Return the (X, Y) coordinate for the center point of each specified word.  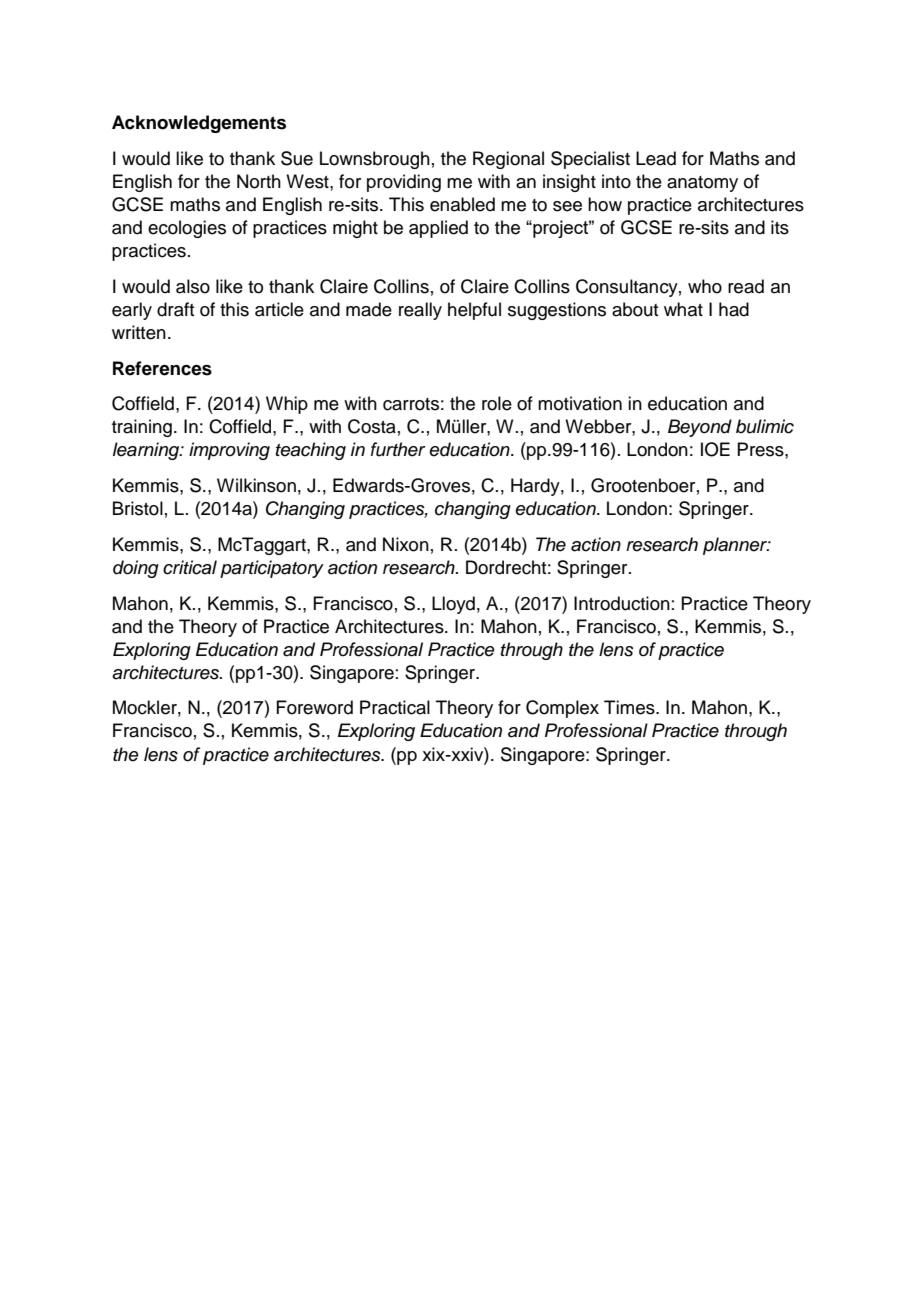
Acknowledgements (199, 124)
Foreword (314, 707)
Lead (656, 158)
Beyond (700, 428)
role (497, 403)
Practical (395, 707)
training (142, 428)
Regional (508, 160)
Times (630, 707)
